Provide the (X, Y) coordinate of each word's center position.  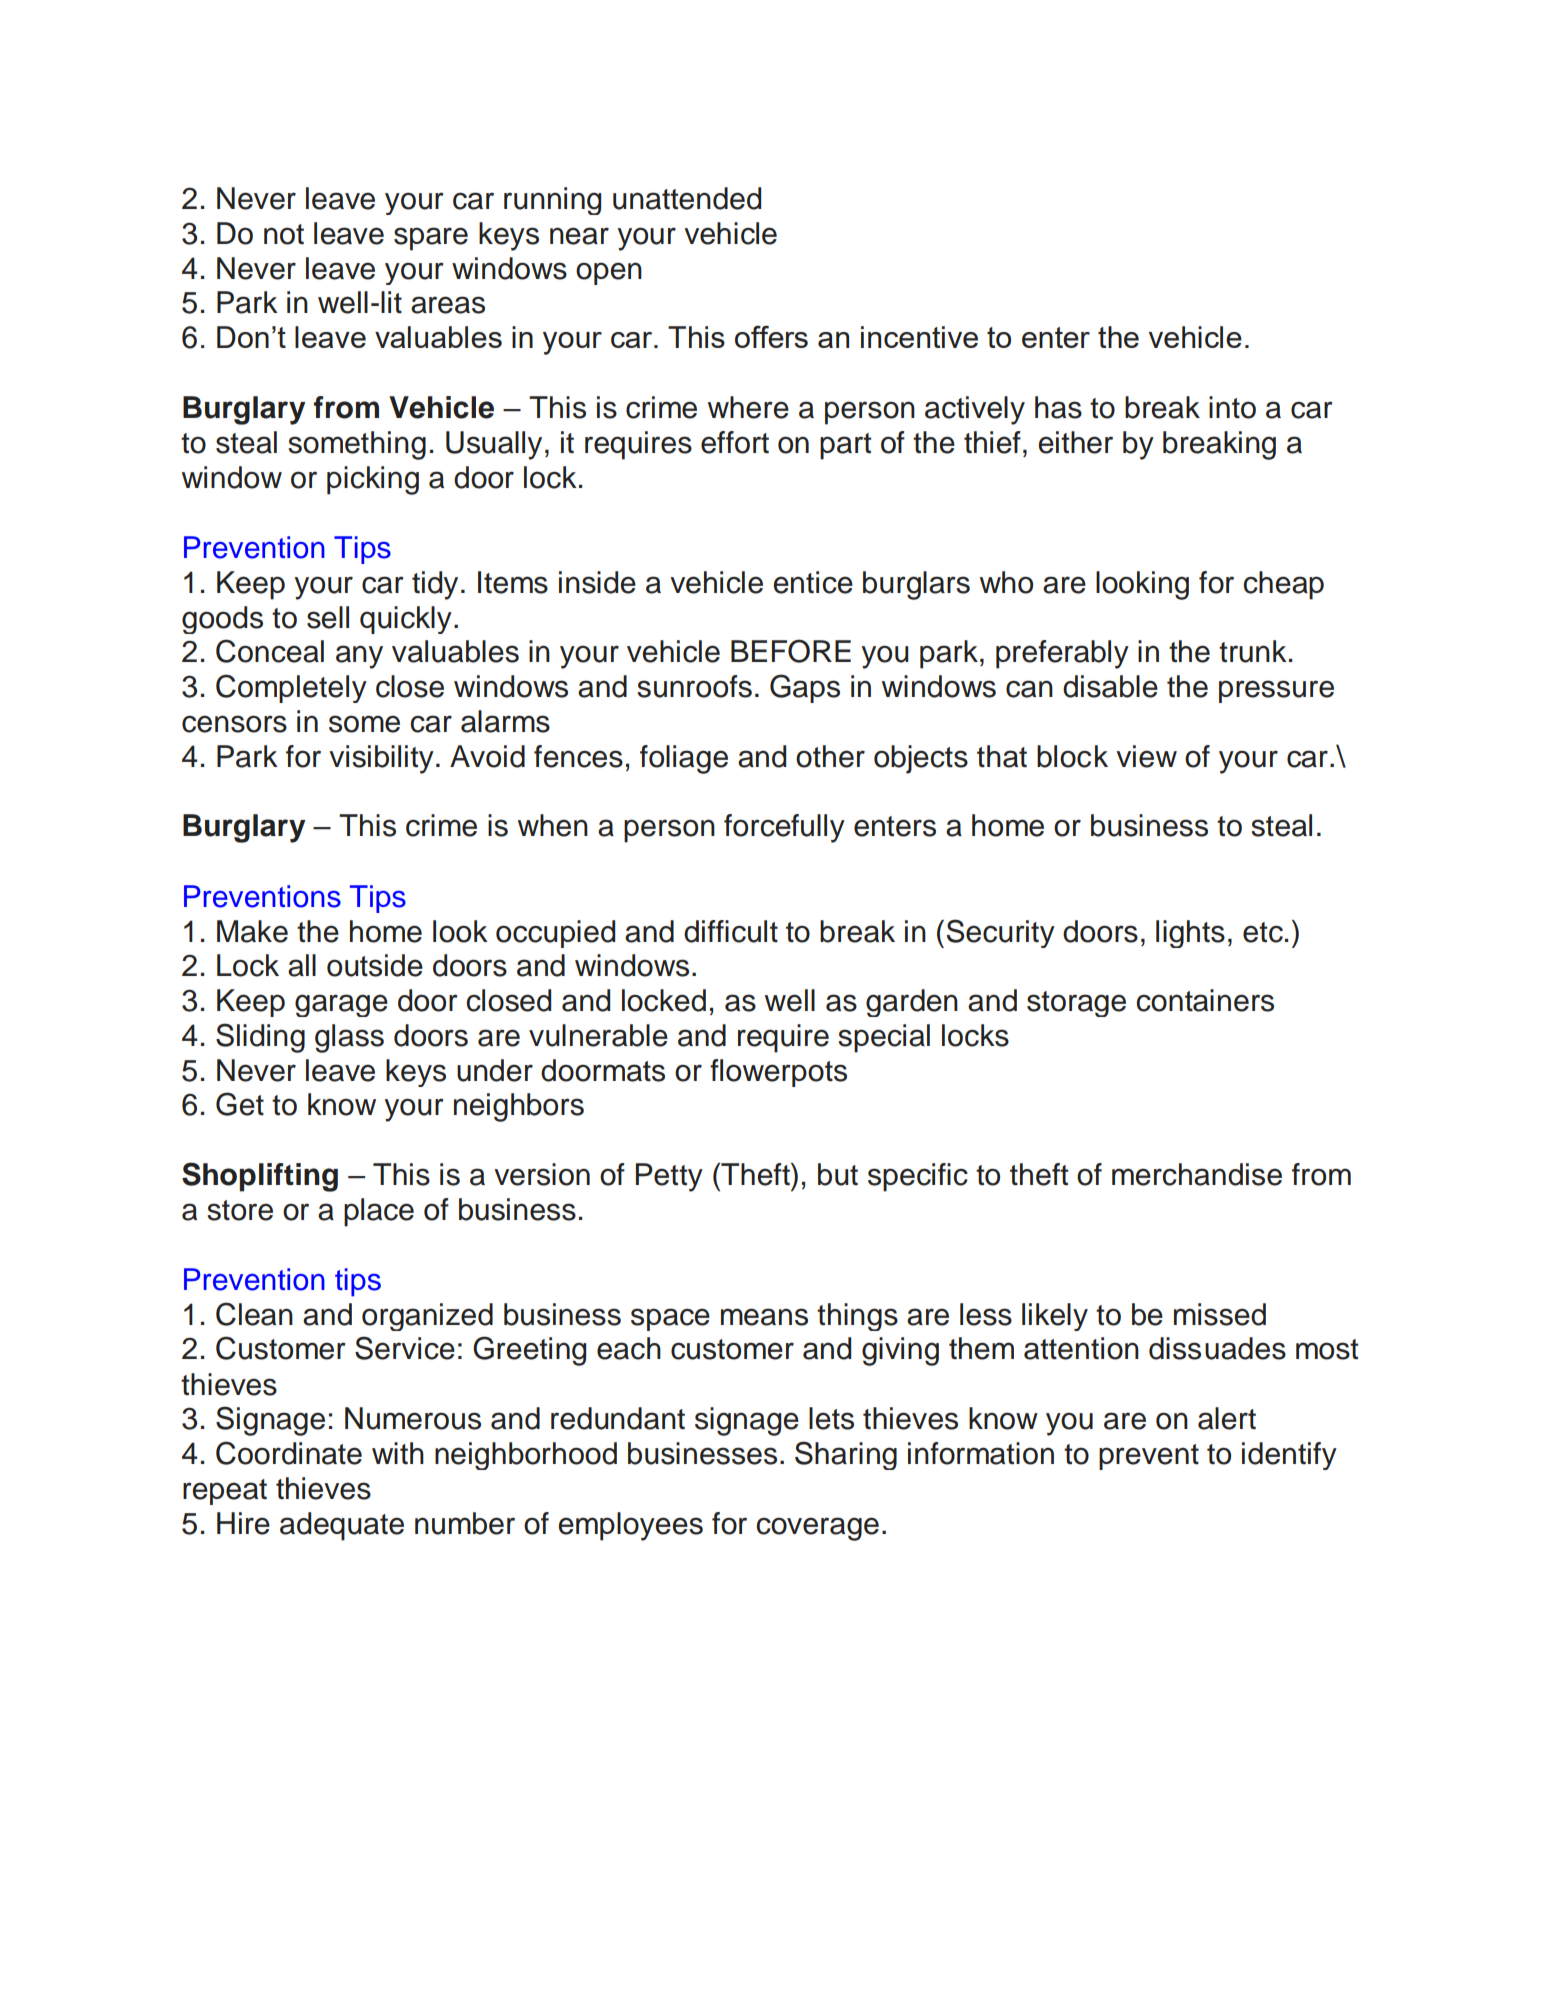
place (379, 1212)
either (1076, 442)
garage (341, 1005)
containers (1205, 1000)
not (284, 234)
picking (373, 480)
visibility (381, 759)
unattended (687, 198)
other (830, 756)
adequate (342, 1526)
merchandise (1197, 1174)
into (1232, 407)
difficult (731, 931)
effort (735, 442)
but (838, 1174)
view (1146, 756)
